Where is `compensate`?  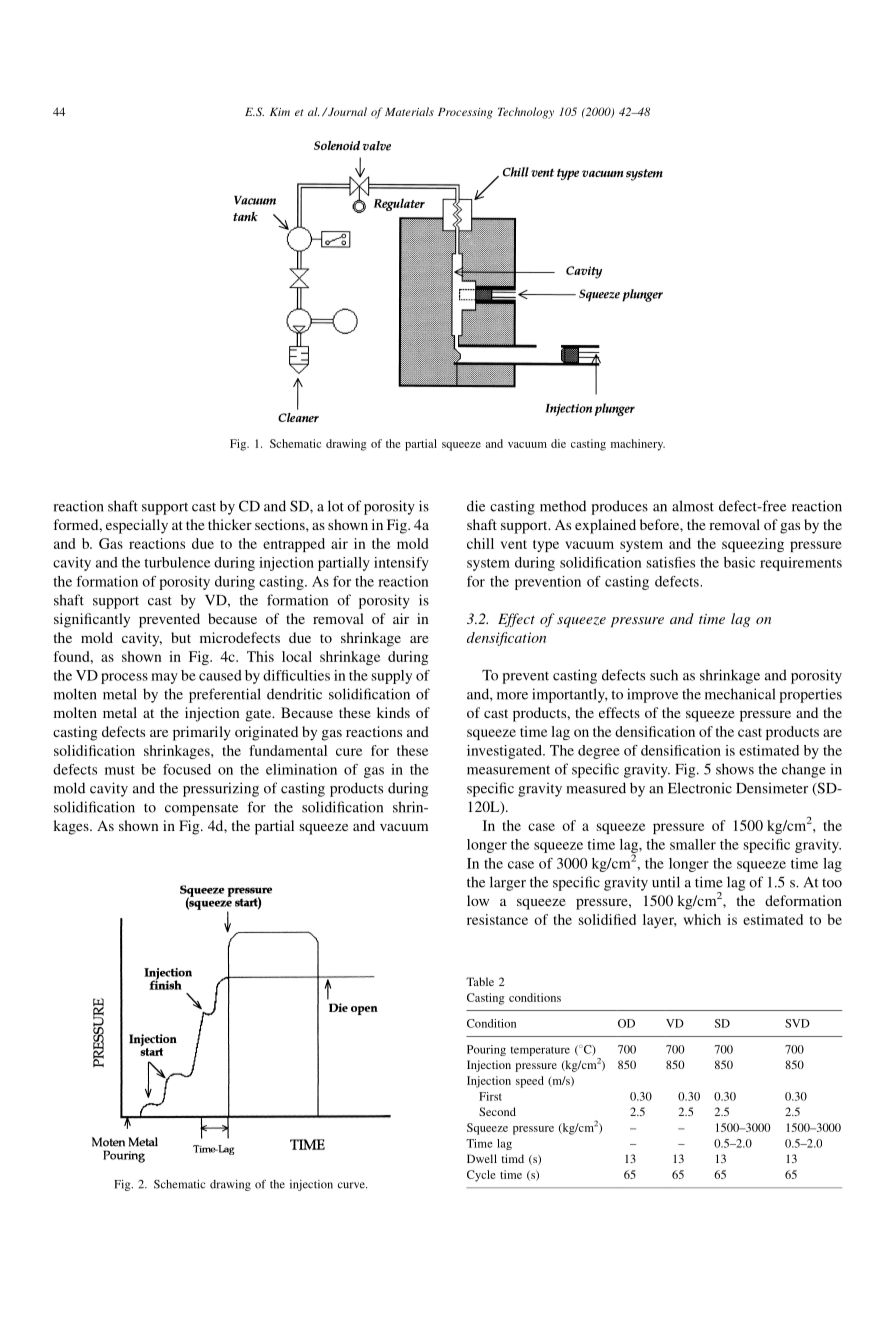
compensate is located at coordinates (201, 809).
